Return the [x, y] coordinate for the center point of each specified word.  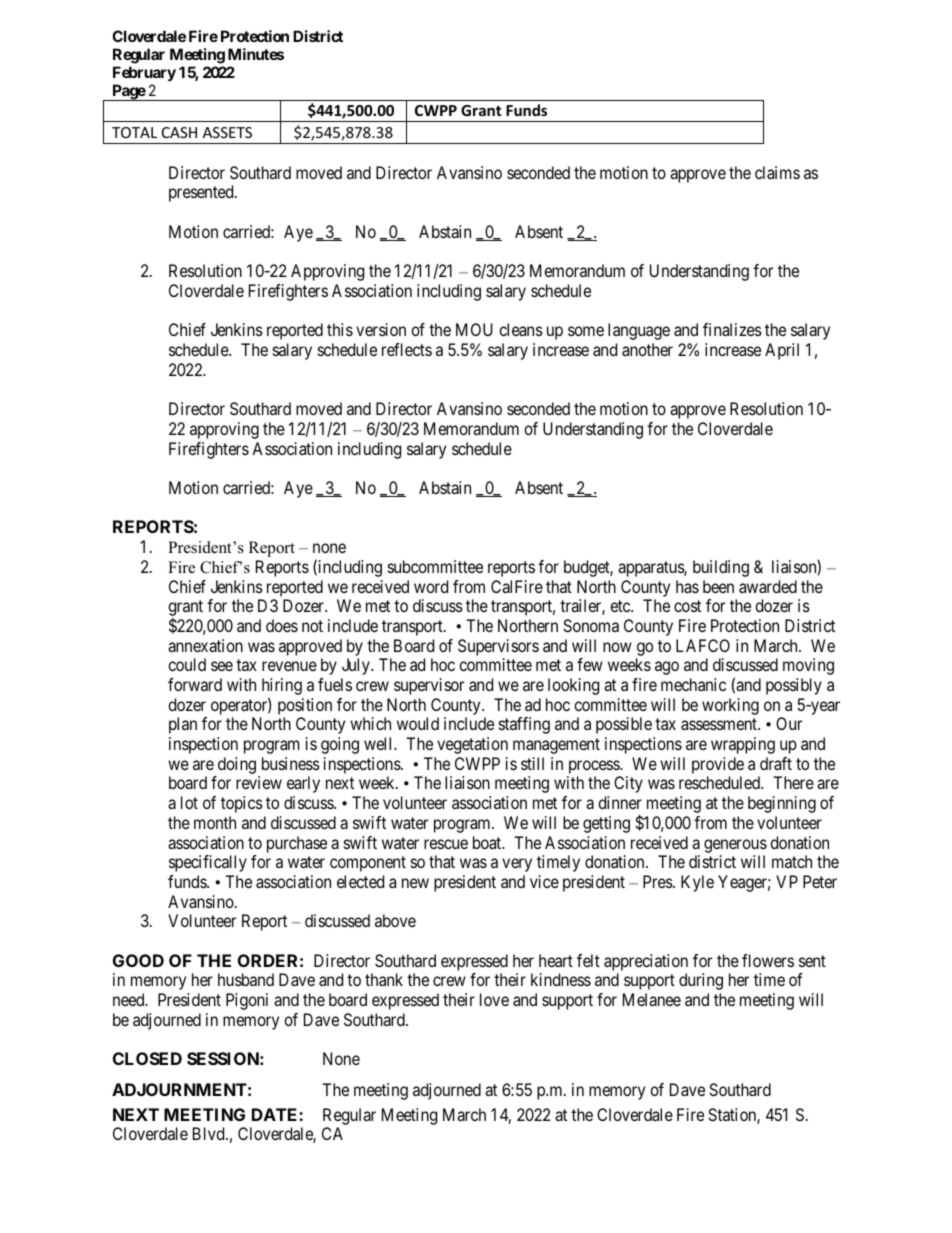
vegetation [472, 745]
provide [718, 765]
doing [237, 765]
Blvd [210, 1133]
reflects [407, 349]
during [701, 981]
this [340, 329]
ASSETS [227, 132]
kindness [561, 979]
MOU [474, 329]
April [782, 351]
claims [777, 172]
